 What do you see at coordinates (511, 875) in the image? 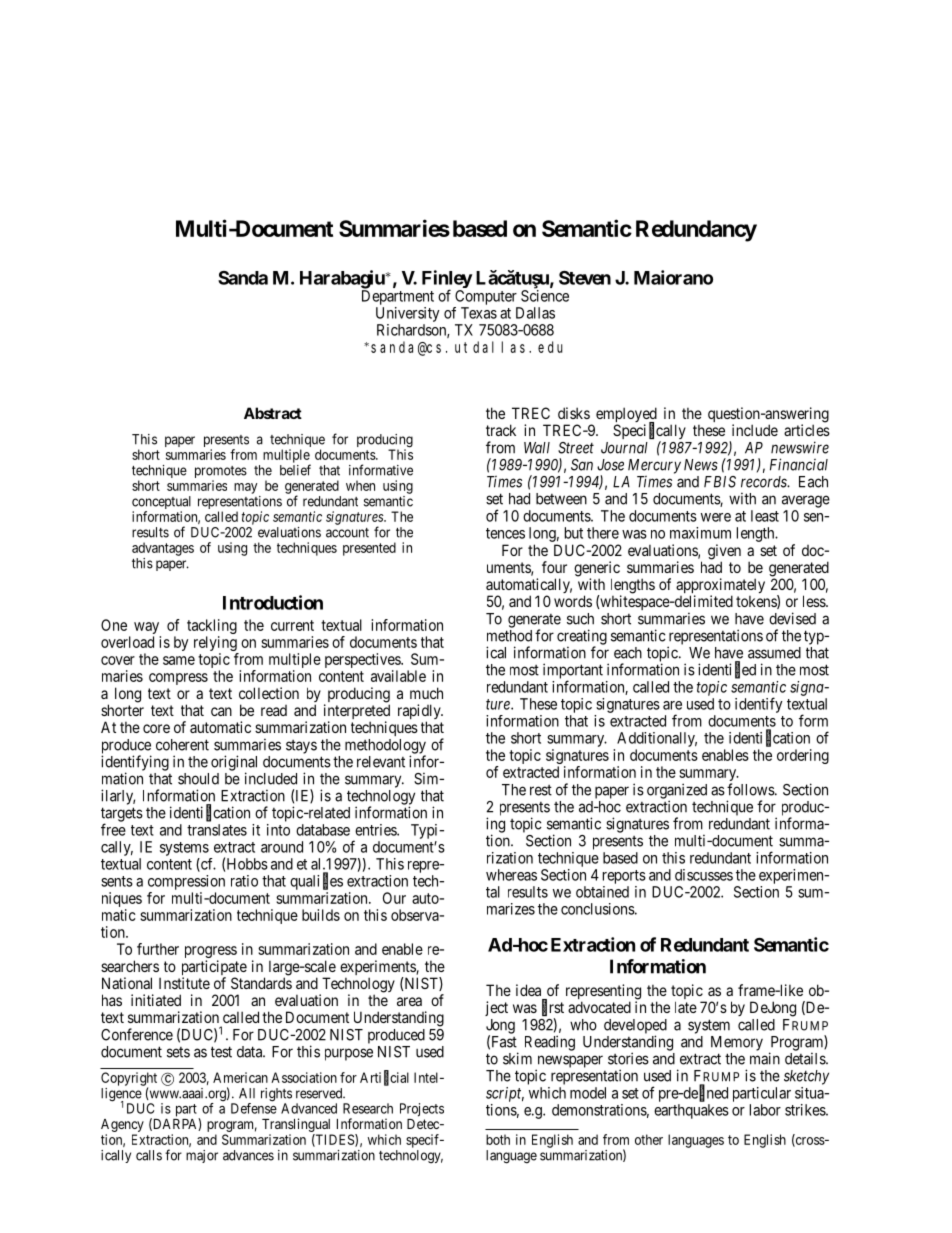
I see `whereas` at bounding box center [511, 875].
